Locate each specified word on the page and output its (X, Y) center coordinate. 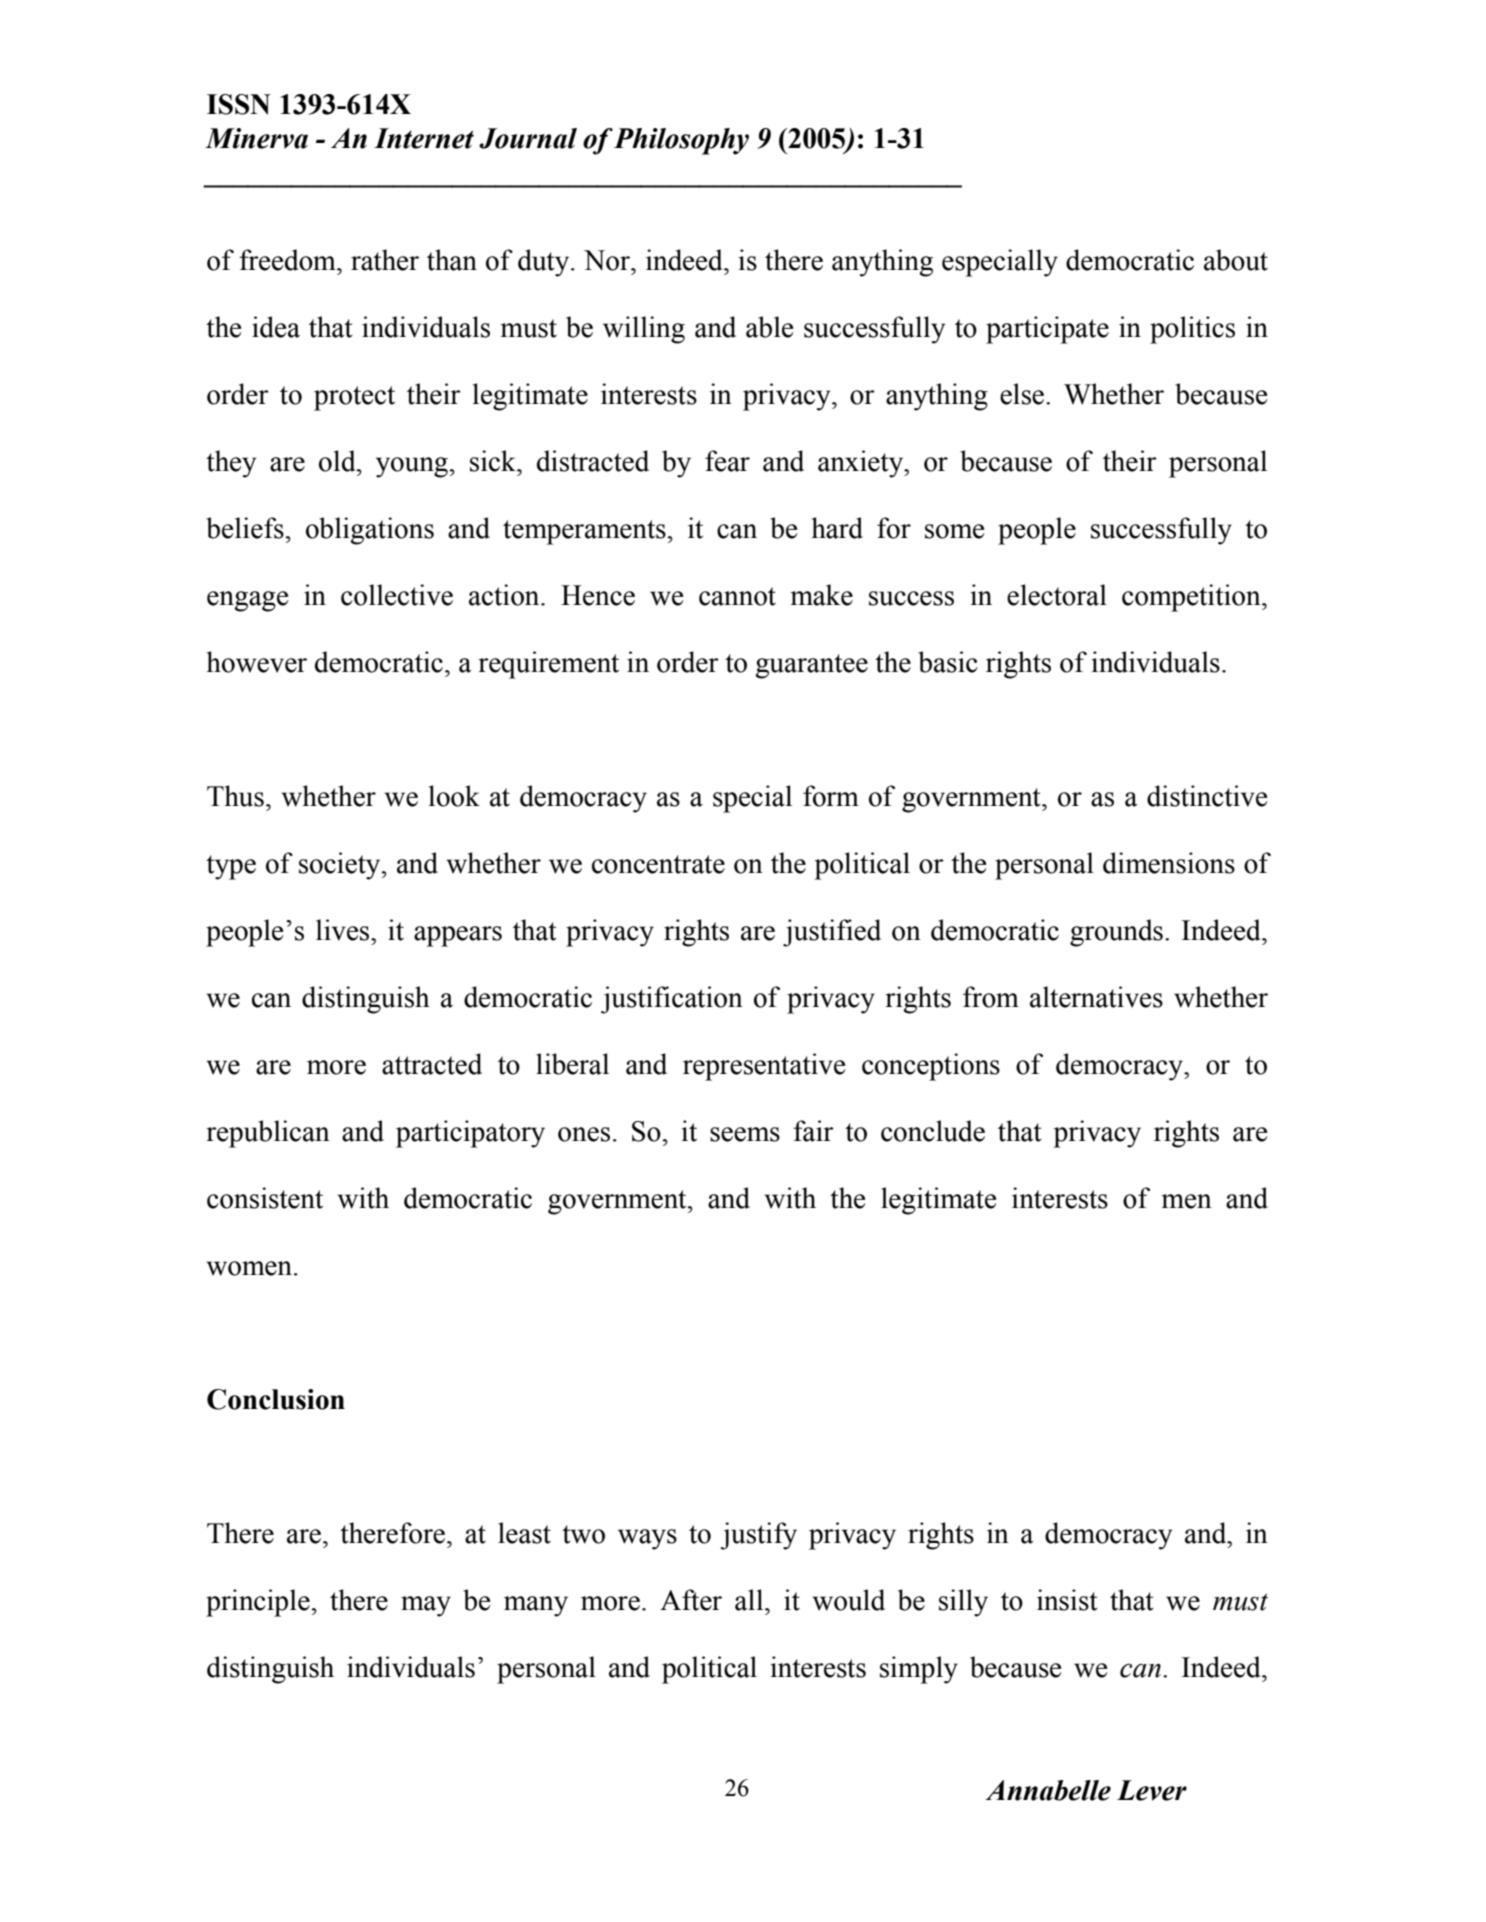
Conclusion (276, 1399)
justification (672, 1000)
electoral (1057, 595)
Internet (424, 138)
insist (1067, 1600)
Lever (1152, 1790)
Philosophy (681, 141)
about (1236, 260)
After (691, 1600)
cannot (737, 596)
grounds (1116, 933)
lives (344, 930)
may (426, 1606)
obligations (370, 531)
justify (758, 1536)
